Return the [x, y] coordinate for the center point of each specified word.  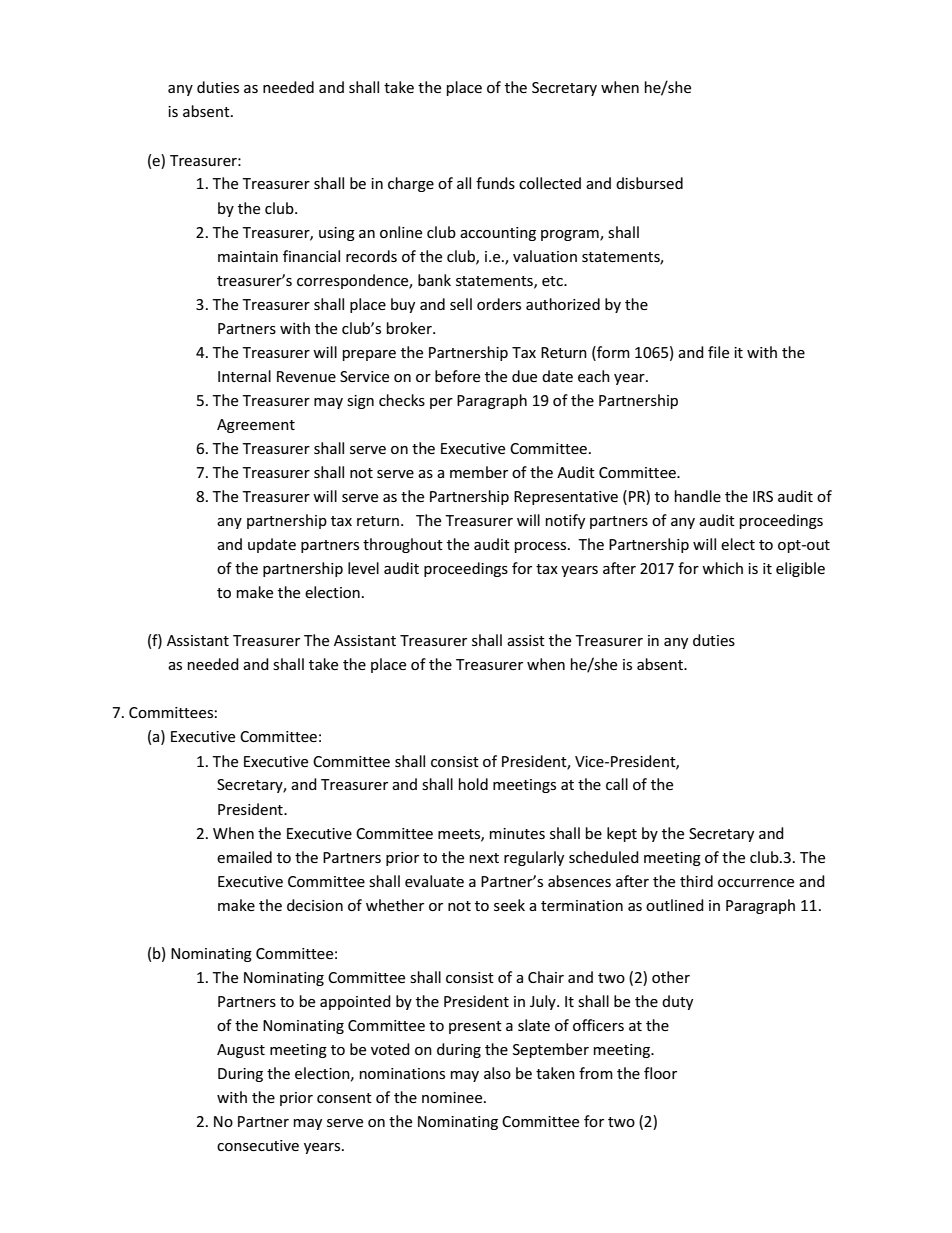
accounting [498, 234]
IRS [763, 496]
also [497, 1073]
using [337, 234]
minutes [517, 833]
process [542, 547]
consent [344, 1098]
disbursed [649, 183]
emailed [244, 857]
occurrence [756, 883]
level [363, 568]
